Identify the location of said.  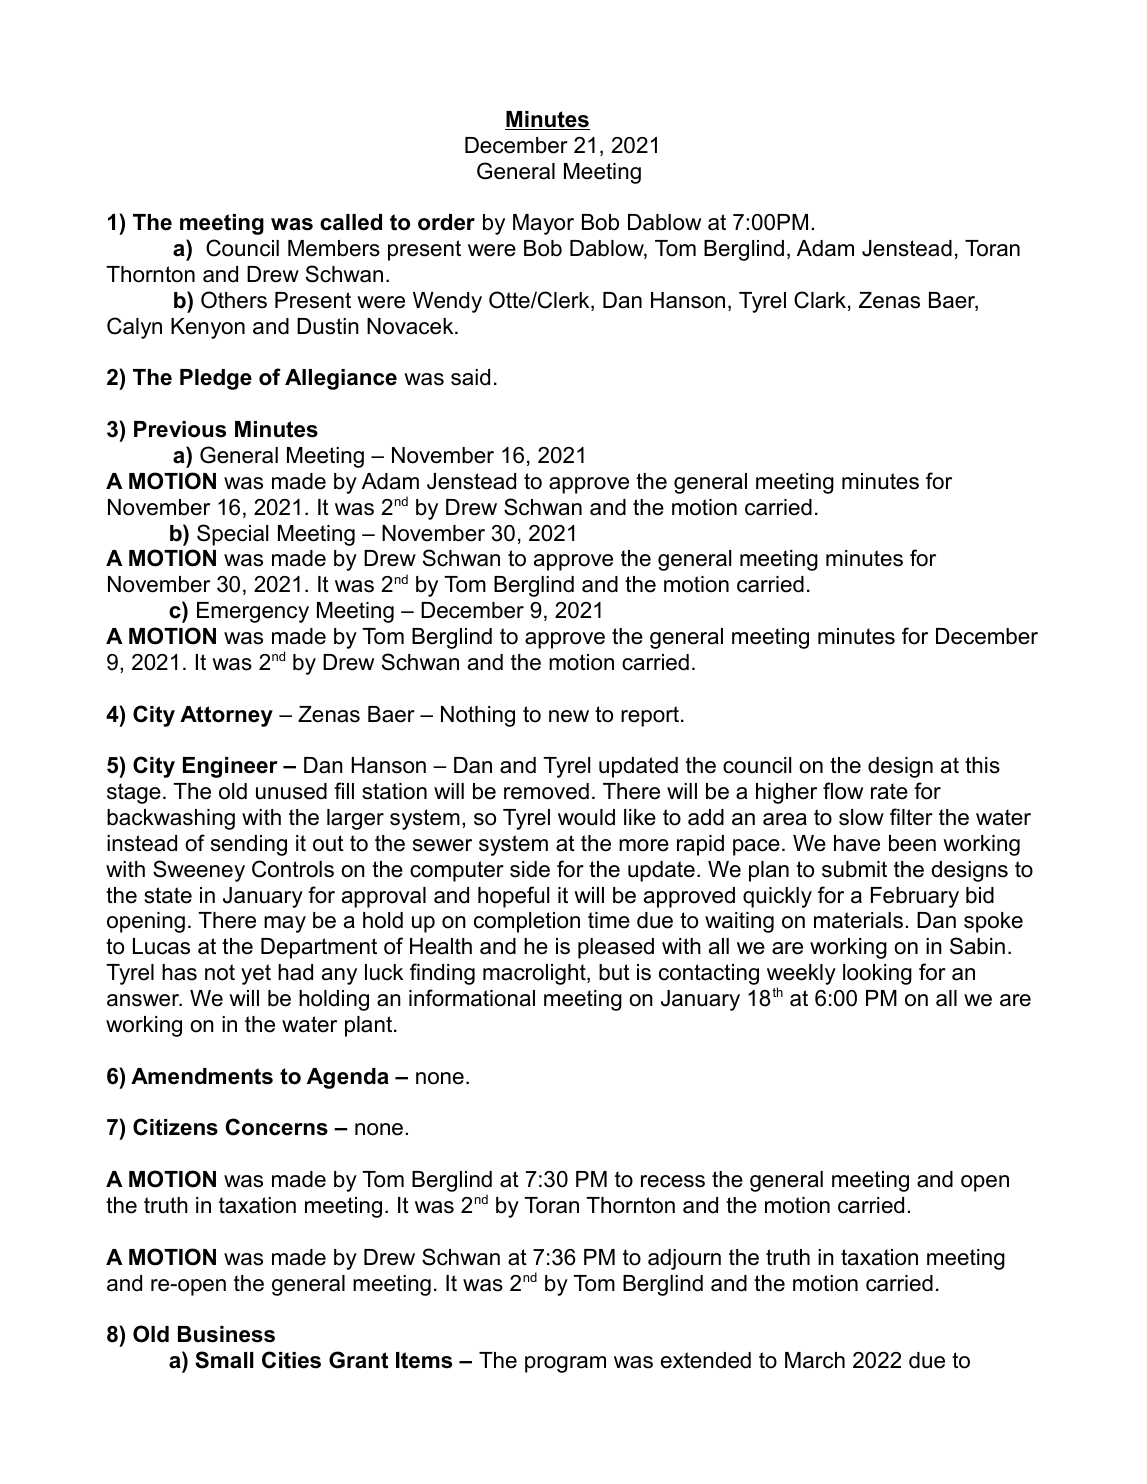
(470, 377).
